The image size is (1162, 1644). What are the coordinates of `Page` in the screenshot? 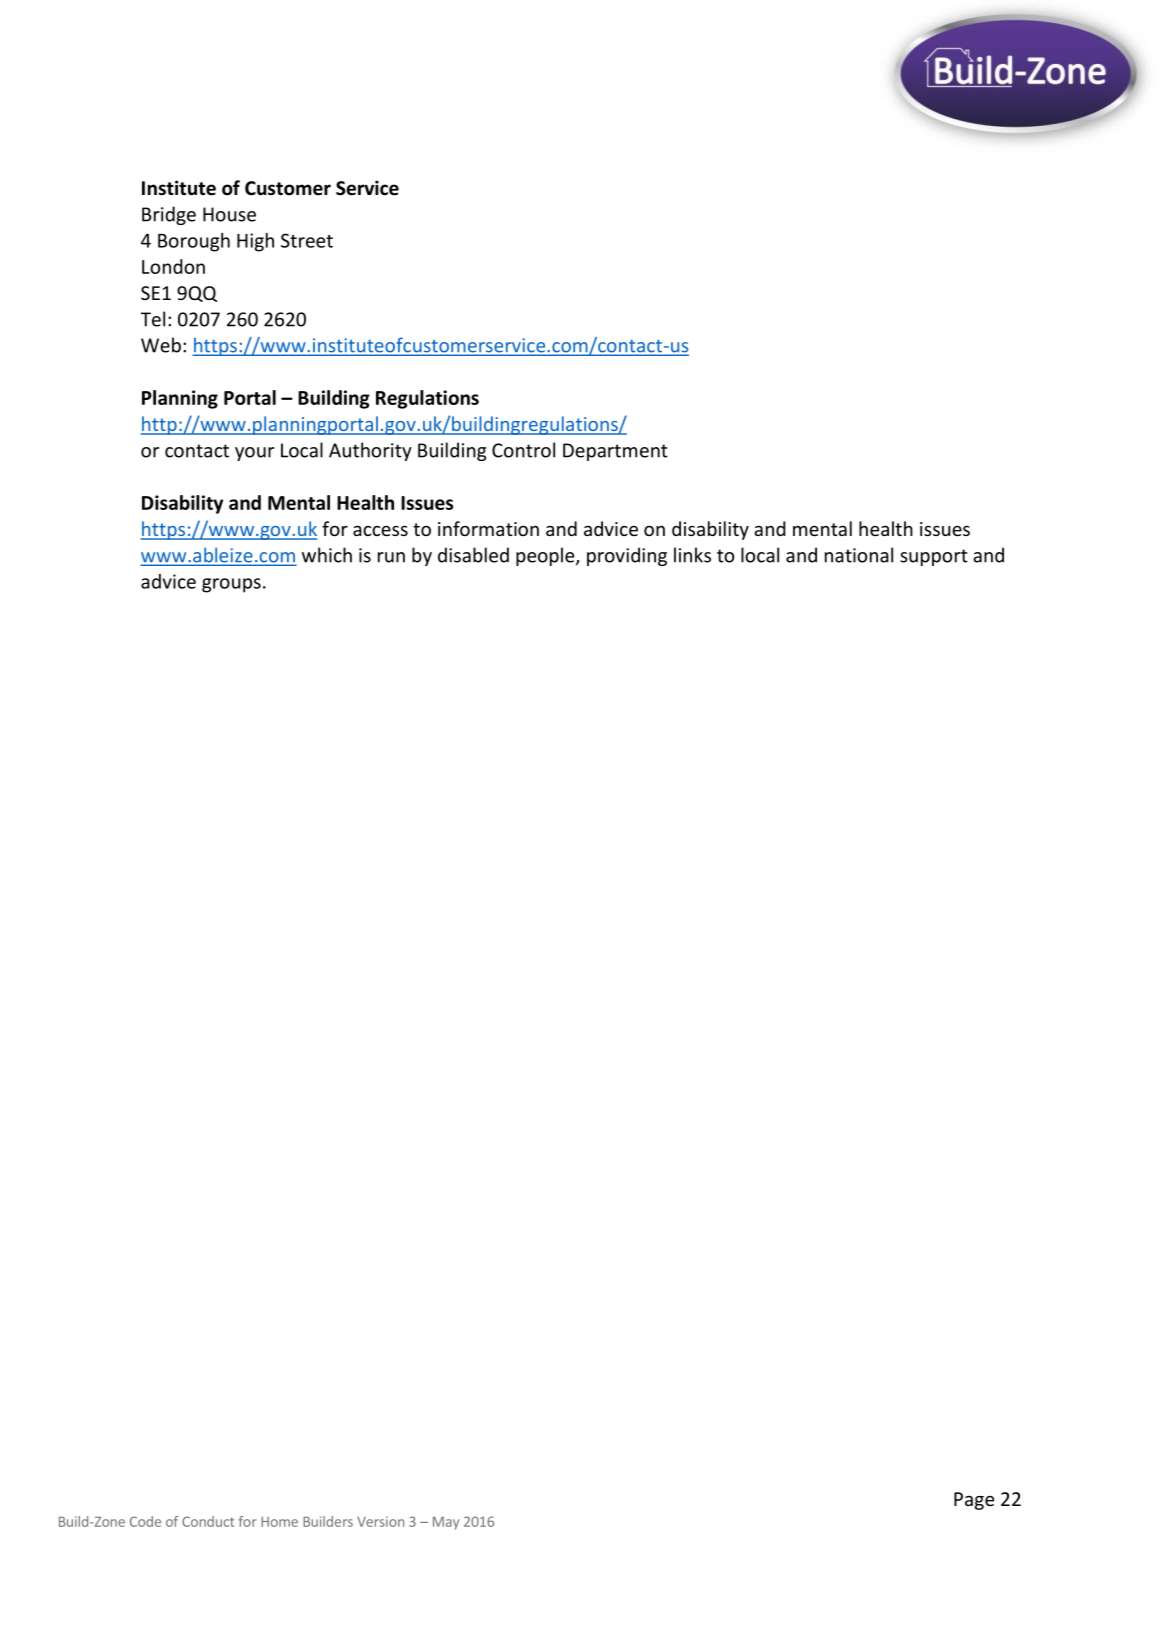 It's located at (974, 1501).
